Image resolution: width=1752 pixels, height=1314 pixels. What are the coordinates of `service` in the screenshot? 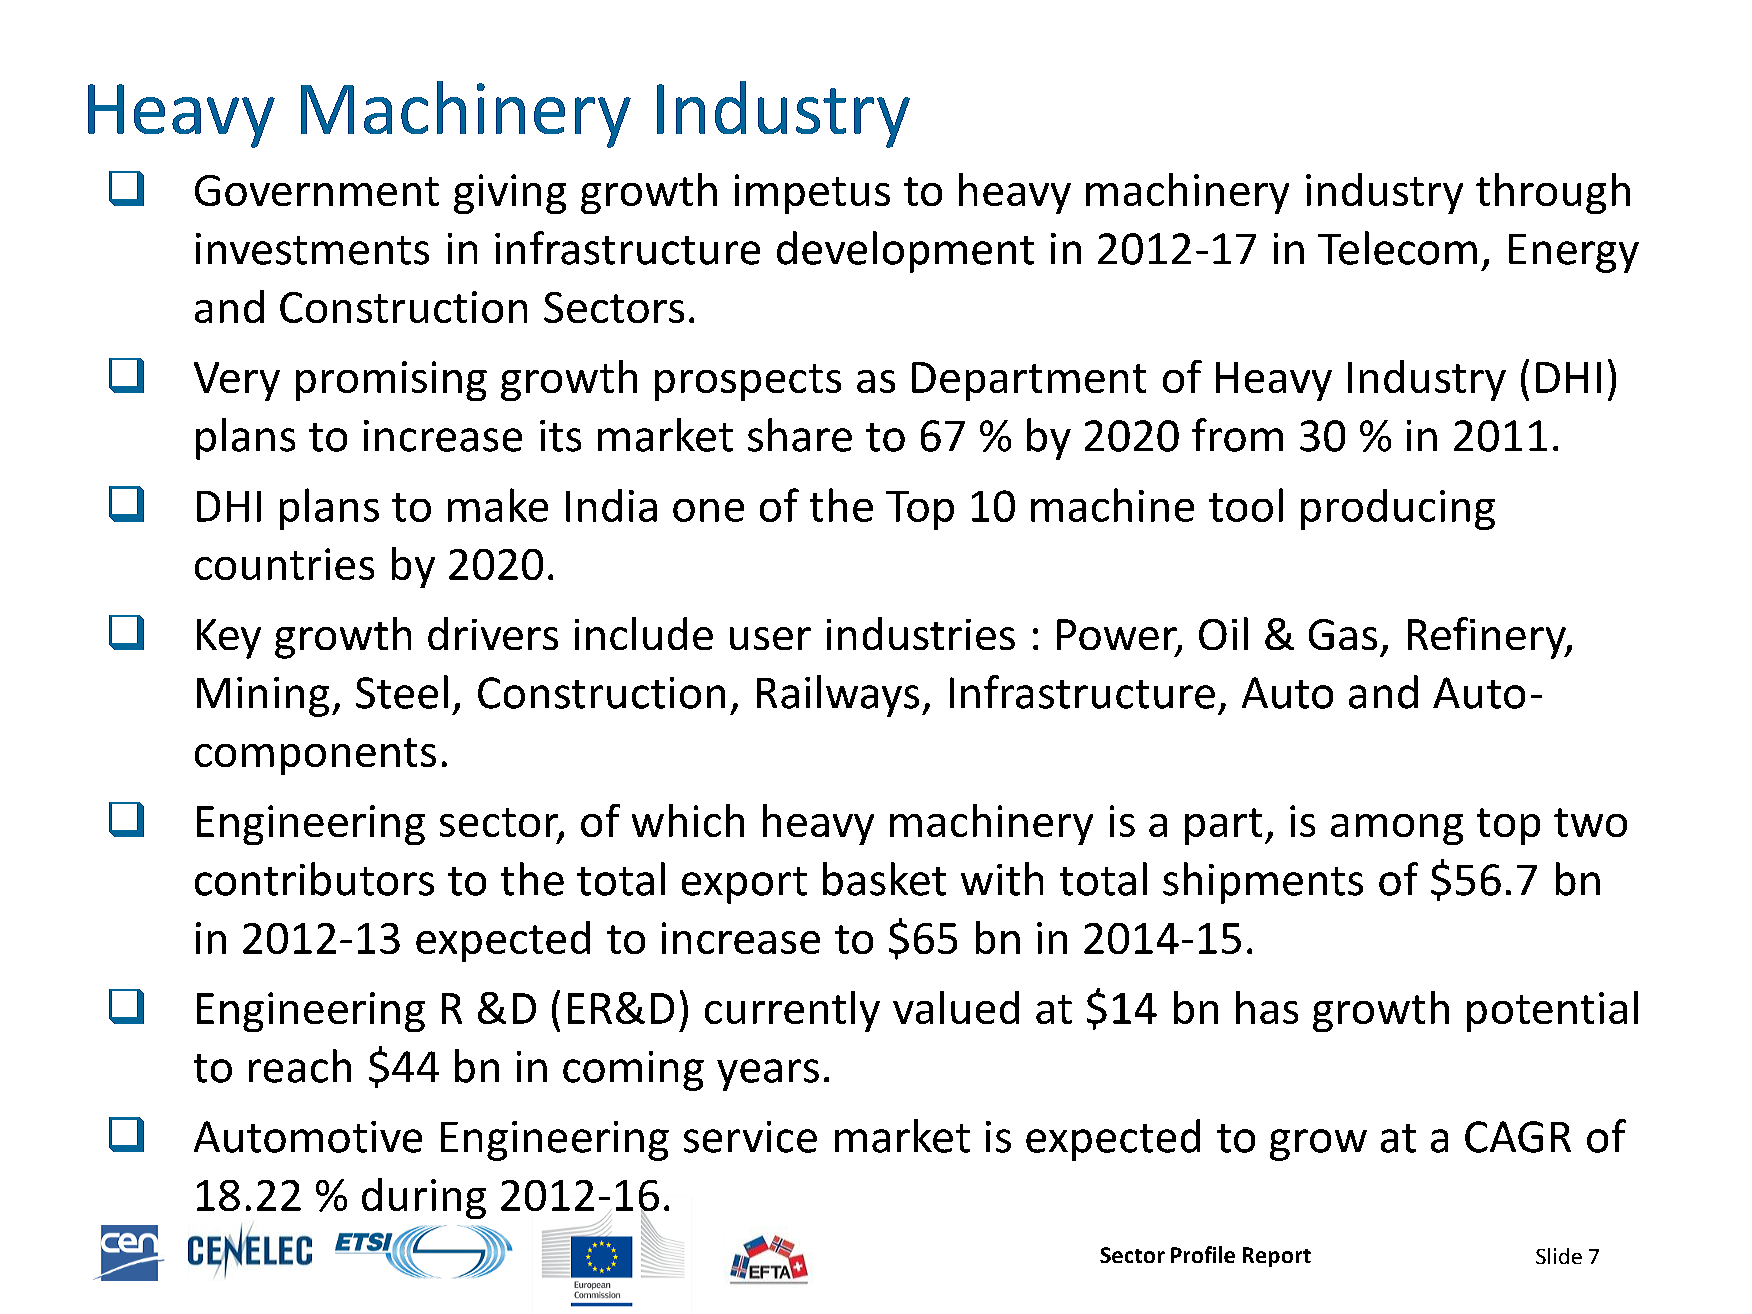 It's located at (750, 1137).
